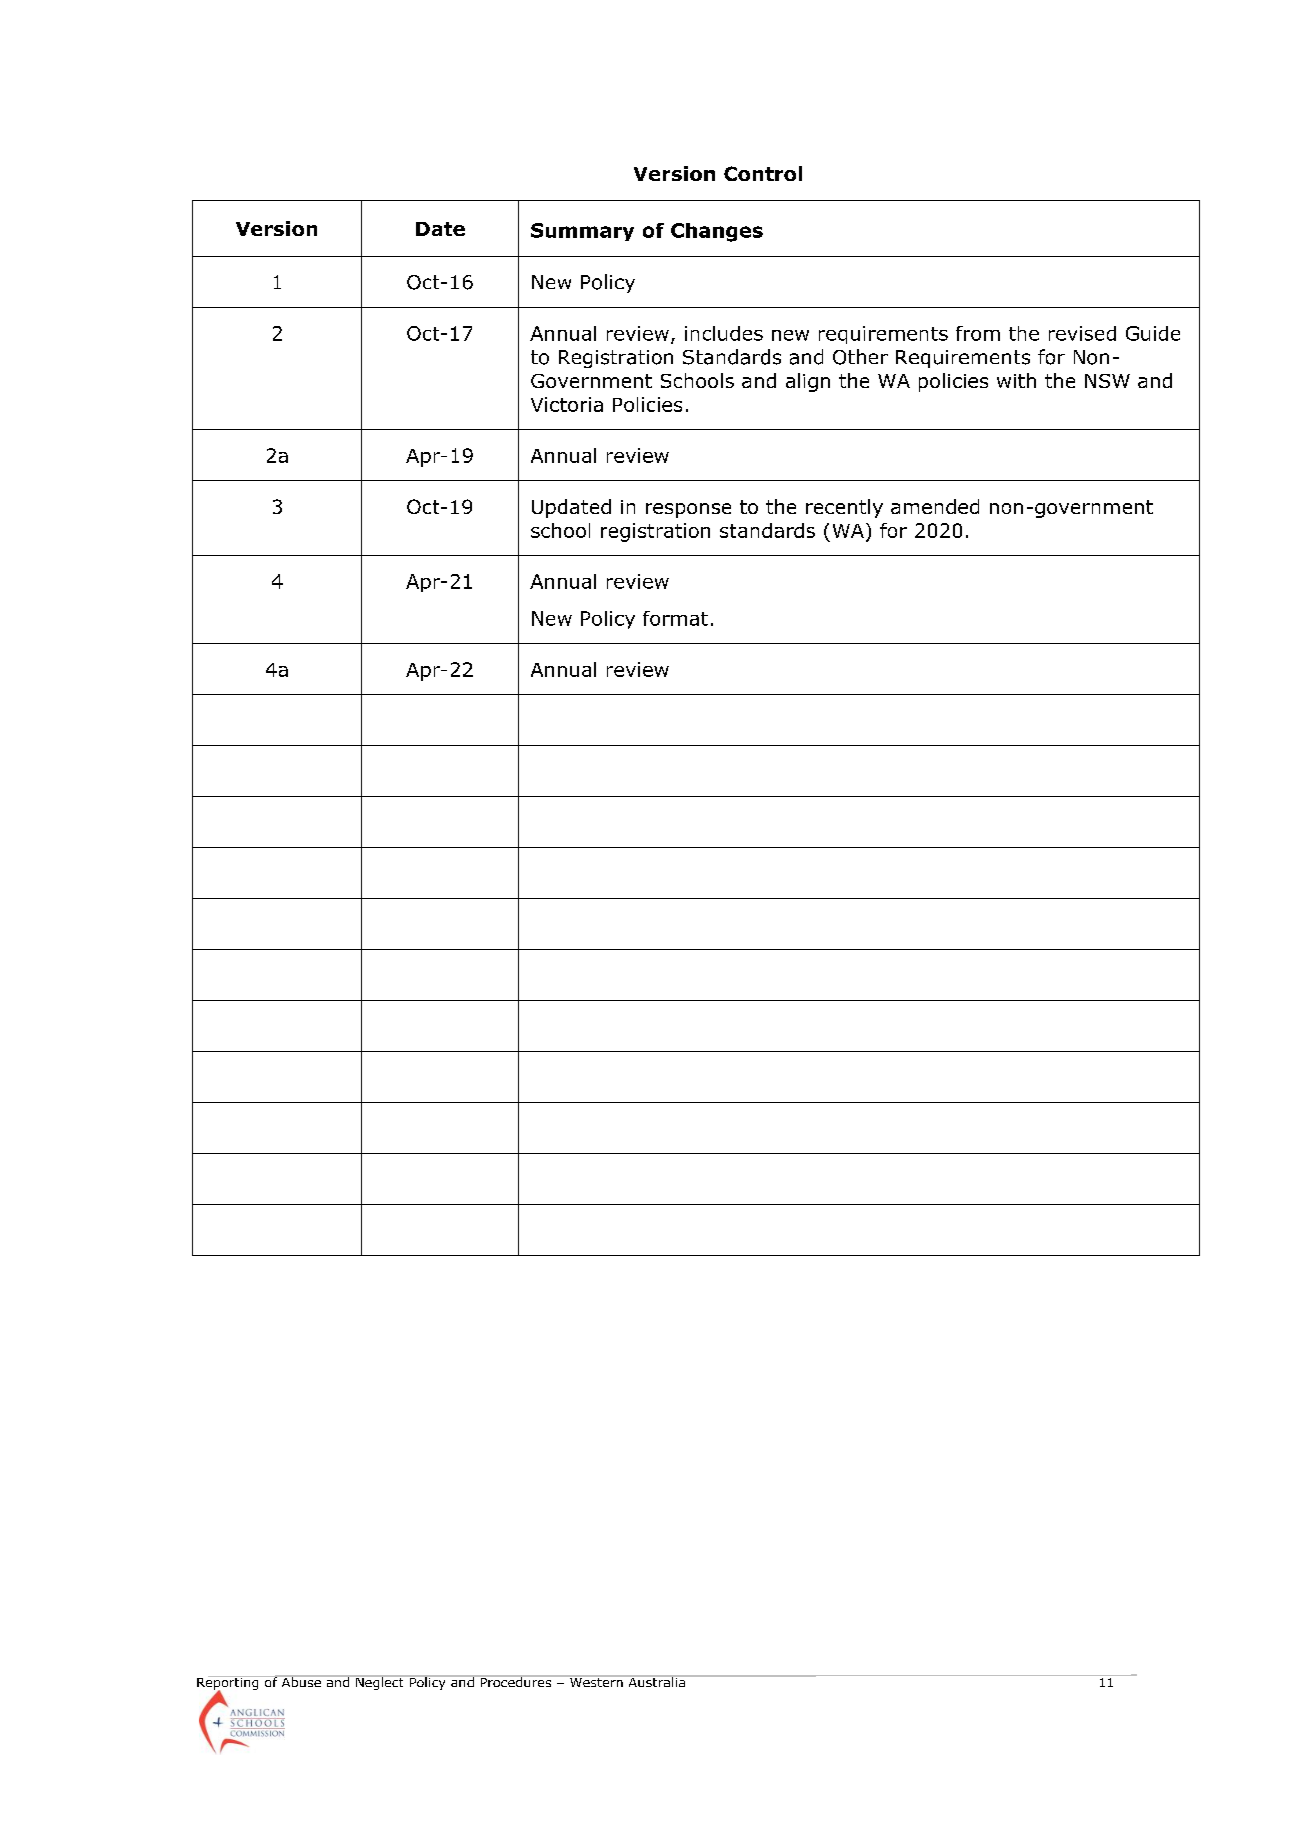 This screenshot has height=1832, width=1296. Describe the element at coordinates (1016, 380) in the screenshot. I see `with` at that location.
